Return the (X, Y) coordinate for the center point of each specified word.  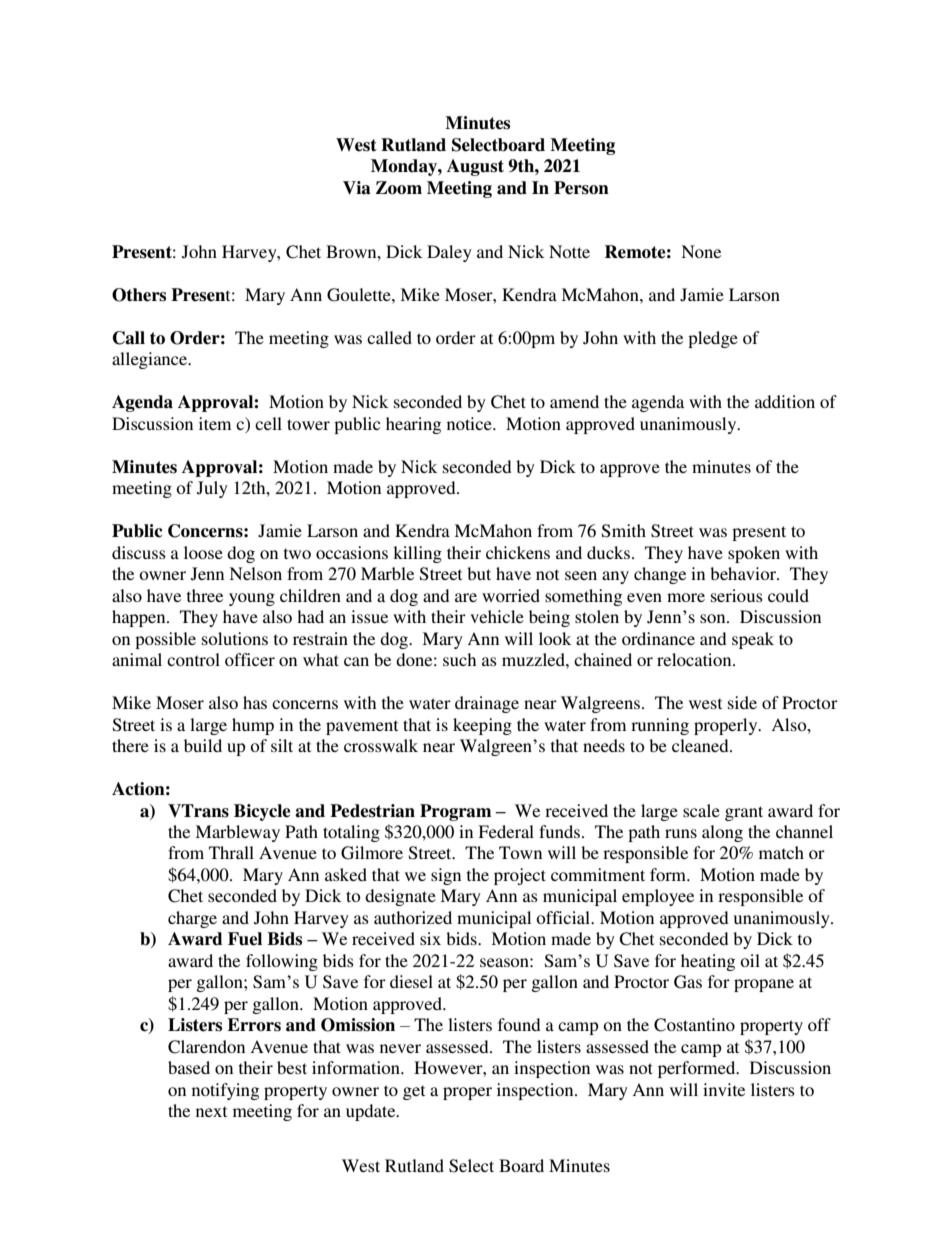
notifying (225, 1091)
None (701, 251)
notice (470, 423)
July (212, 489)
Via (357, 188)
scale (701, 810)
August (475, 167)
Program (455, 812)
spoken (754, 554)
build (203, 745)
